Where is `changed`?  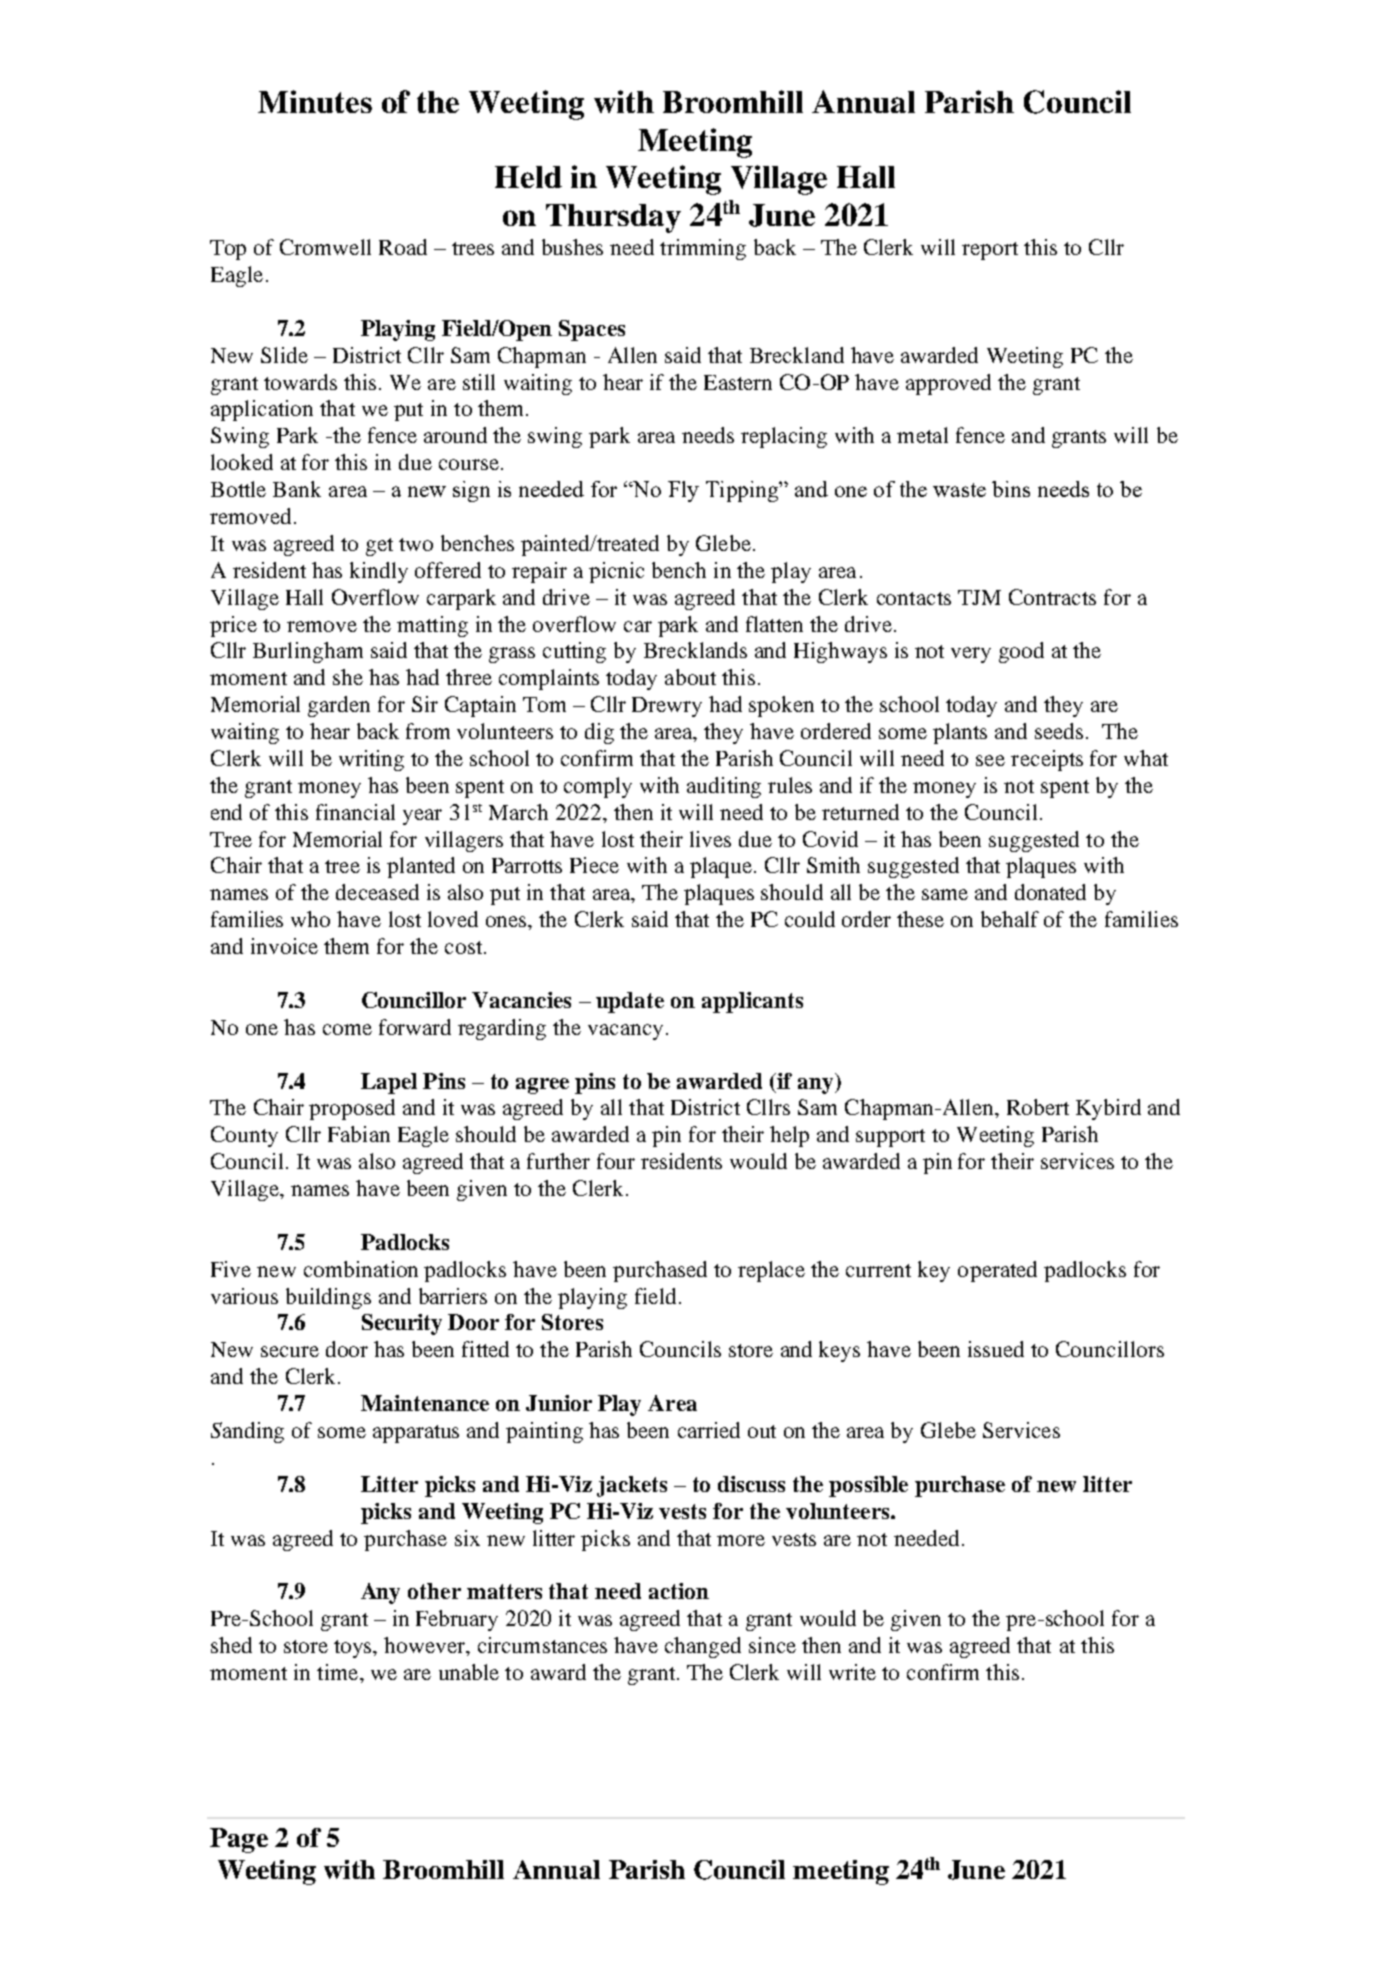 changed is located at coordinates (703, 1647).
